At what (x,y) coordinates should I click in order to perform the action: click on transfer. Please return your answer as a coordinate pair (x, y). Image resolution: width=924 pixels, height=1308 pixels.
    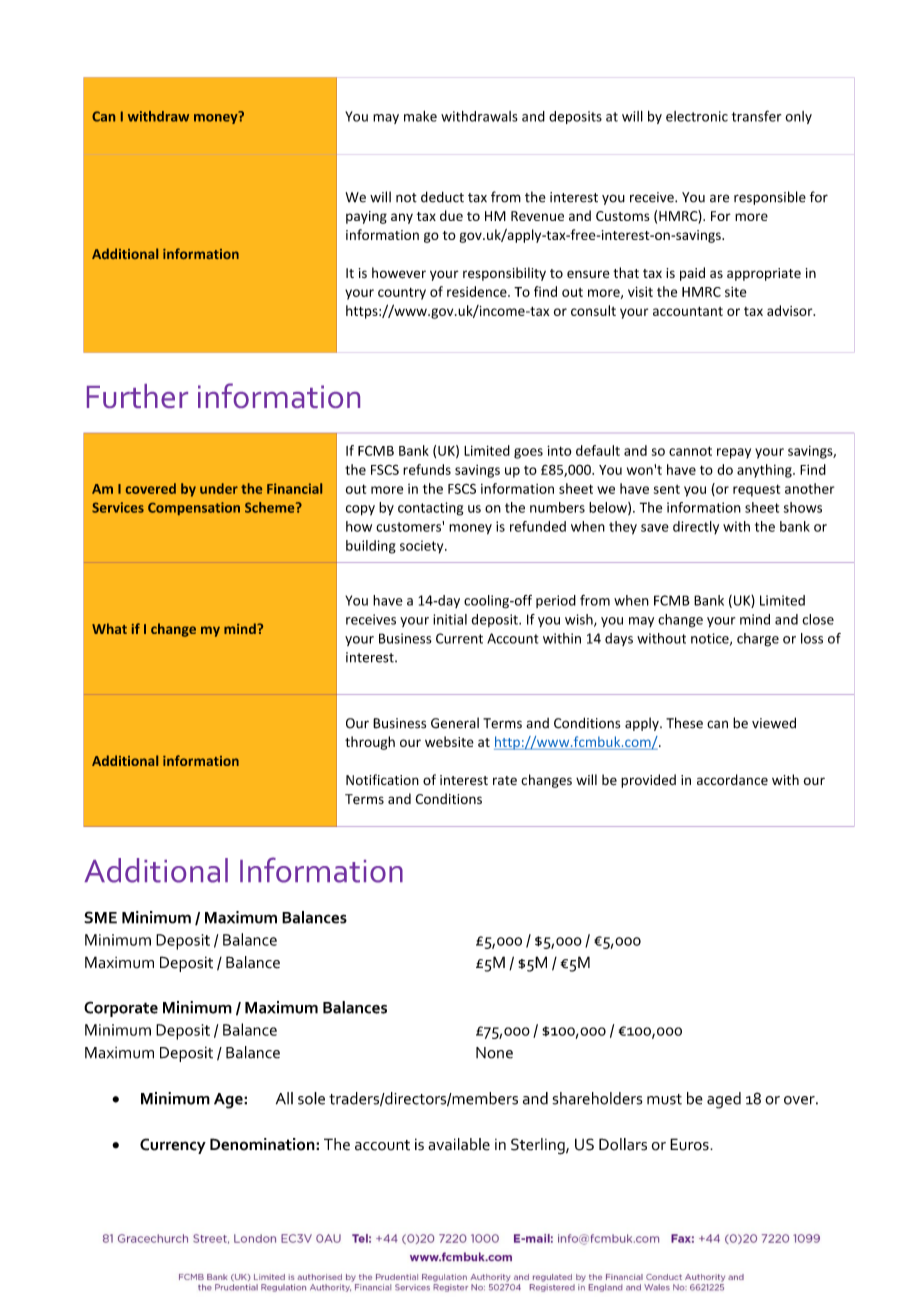
    Looking at the image, I should click on (756, 116).
